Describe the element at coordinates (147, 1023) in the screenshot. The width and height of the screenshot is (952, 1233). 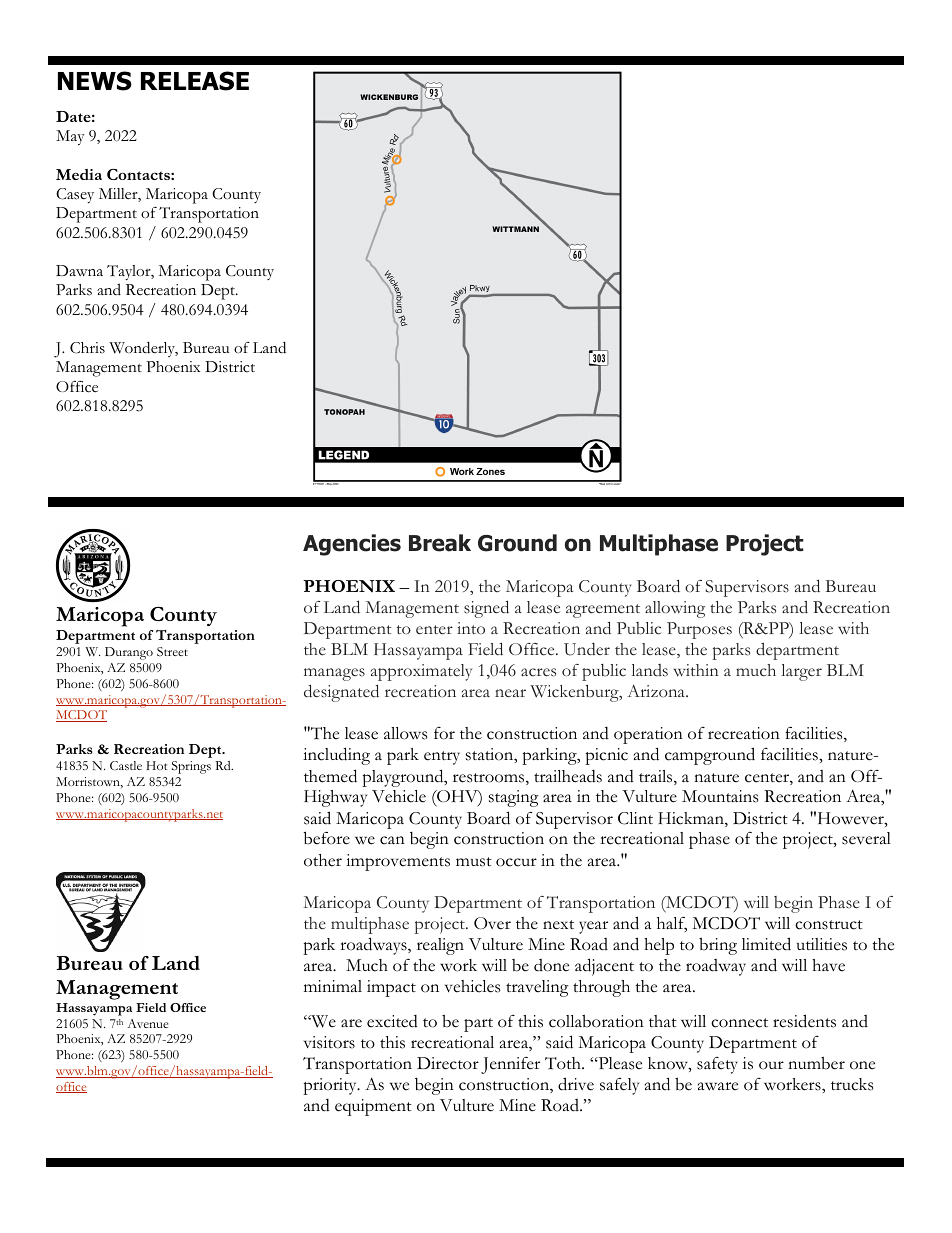
I see `Avenue` at that location.
